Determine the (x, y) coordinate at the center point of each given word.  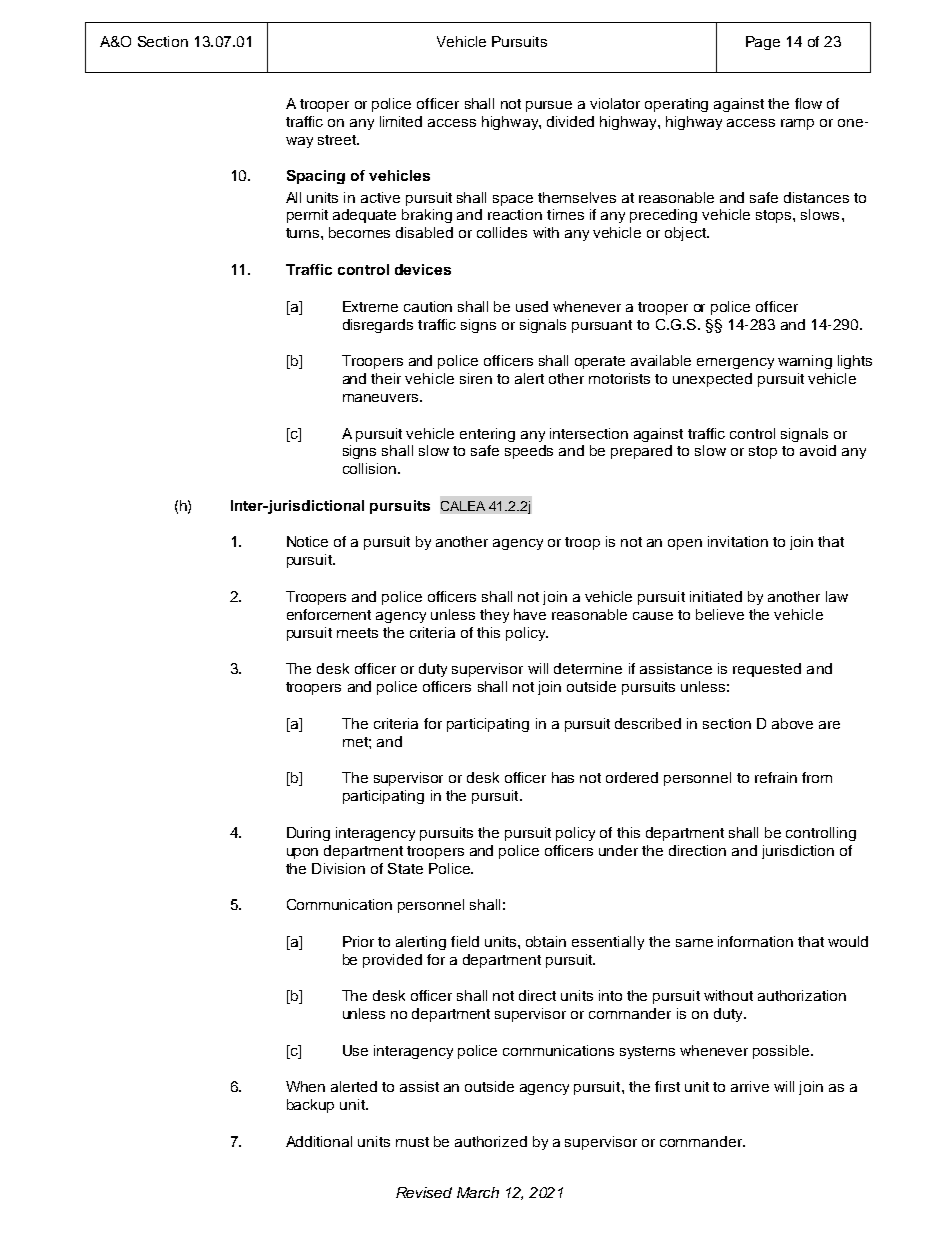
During (308, 834)
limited (401, 121)
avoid (818, 450)
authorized (491, 1141)
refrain (776, 777)
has (563, 777)
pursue (549, 106)
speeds (529, 452)
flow (808, 103)
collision (369, 468)
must (412, 1142)
